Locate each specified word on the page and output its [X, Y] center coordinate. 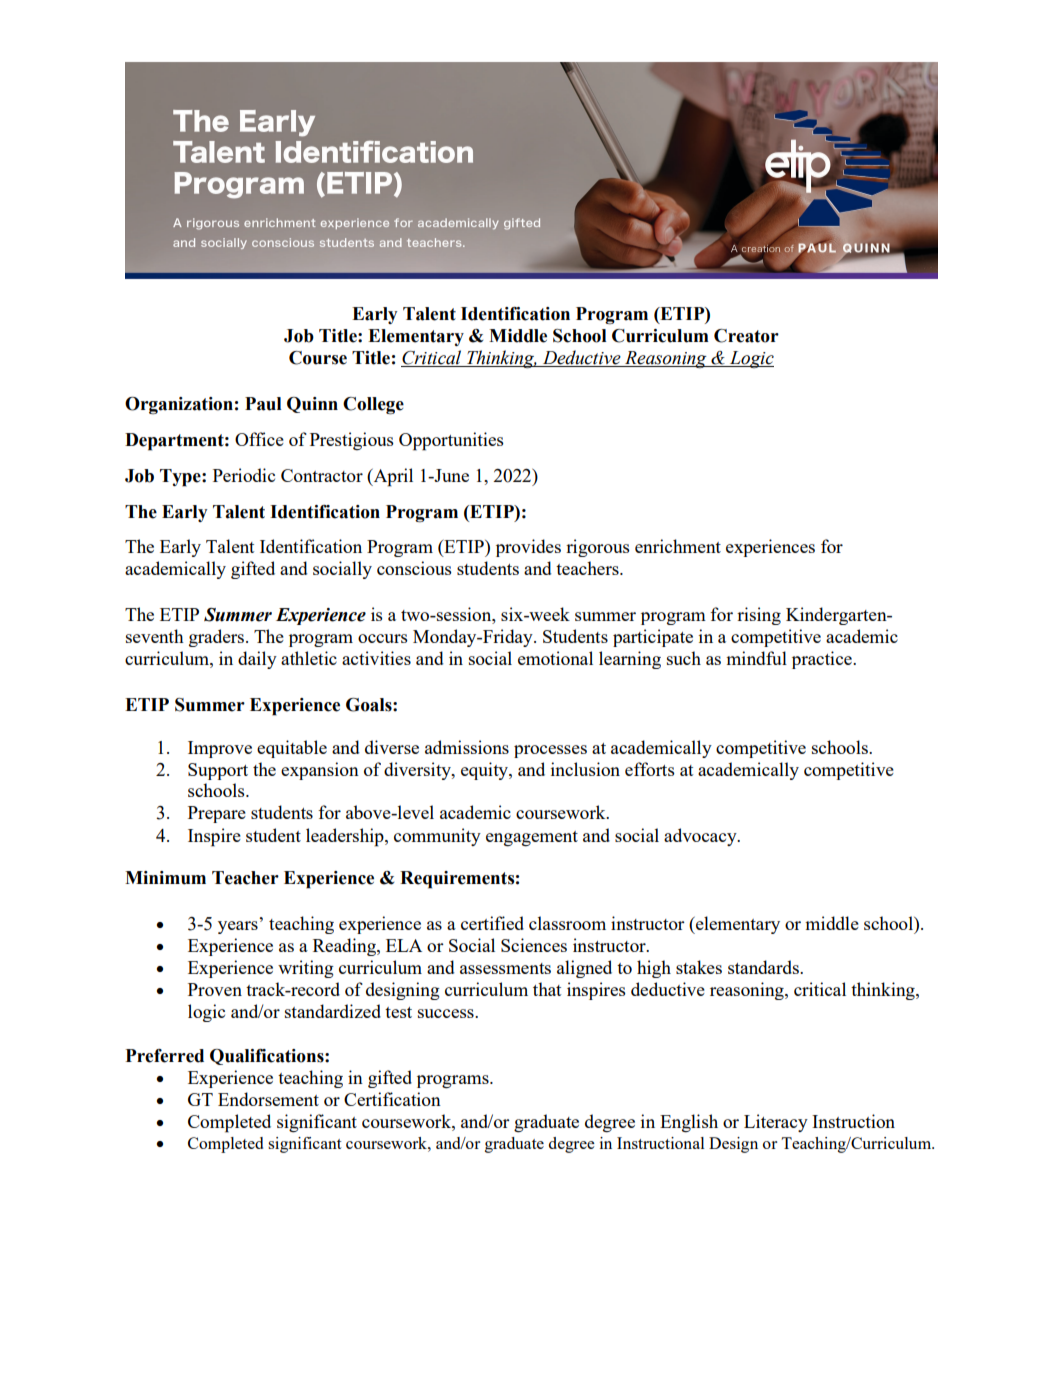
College [373, 406]
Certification [392, 1099]
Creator [746, 336]
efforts [650, 769]
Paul [263, 404]
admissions [467, 747]
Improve [220, 749]
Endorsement [268, 1099]
